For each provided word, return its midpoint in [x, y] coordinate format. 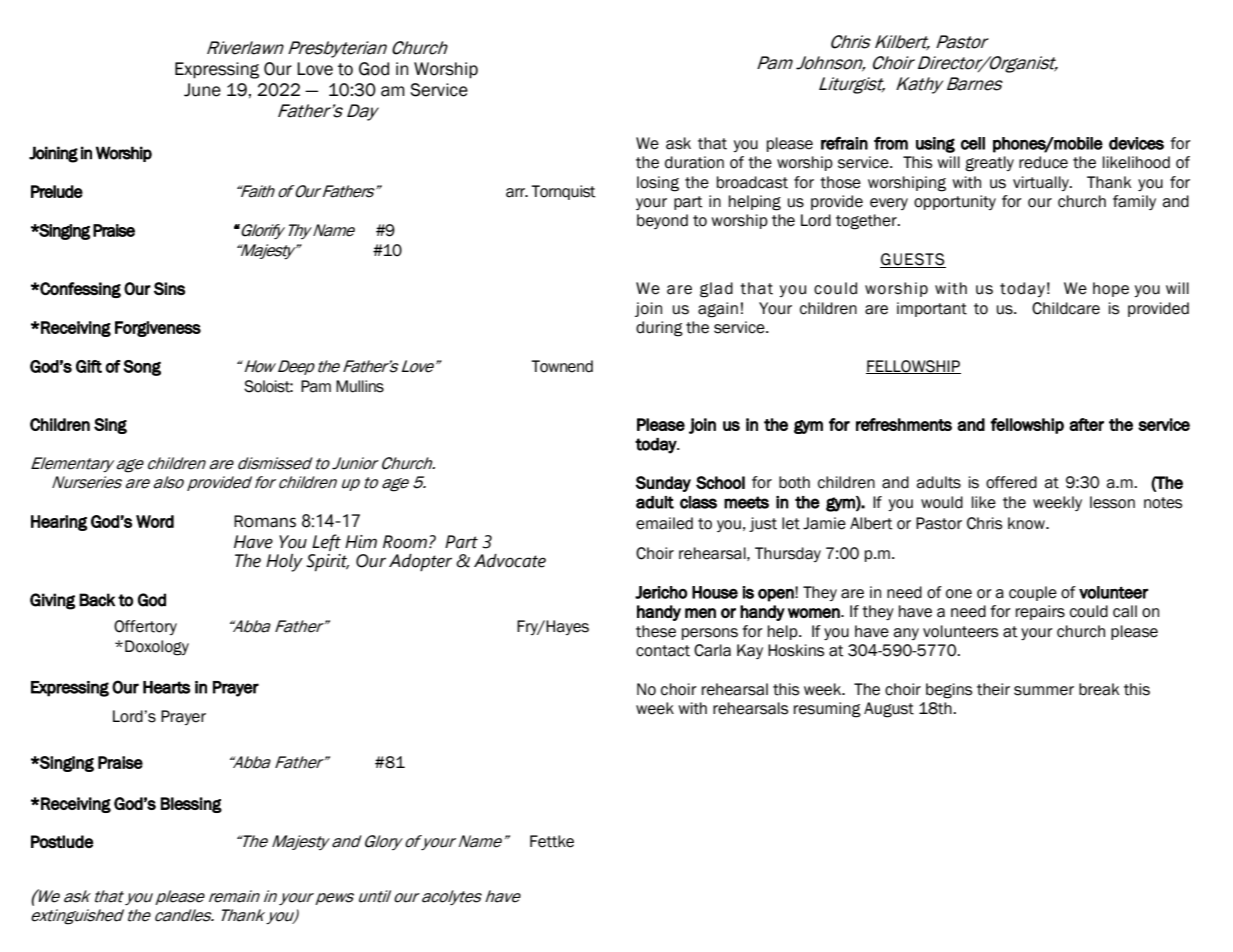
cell [973, 143]
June [202, 90]
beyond [662, 221]
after [1086, 424]
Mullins [360, 386]
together [867, 222]
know [1027, 523]
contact [663, 651]
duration [694, 162]
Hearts [166, 687]
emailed [664, 523]
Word [155, 521]
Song [142, 368]
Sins [169, 288]
